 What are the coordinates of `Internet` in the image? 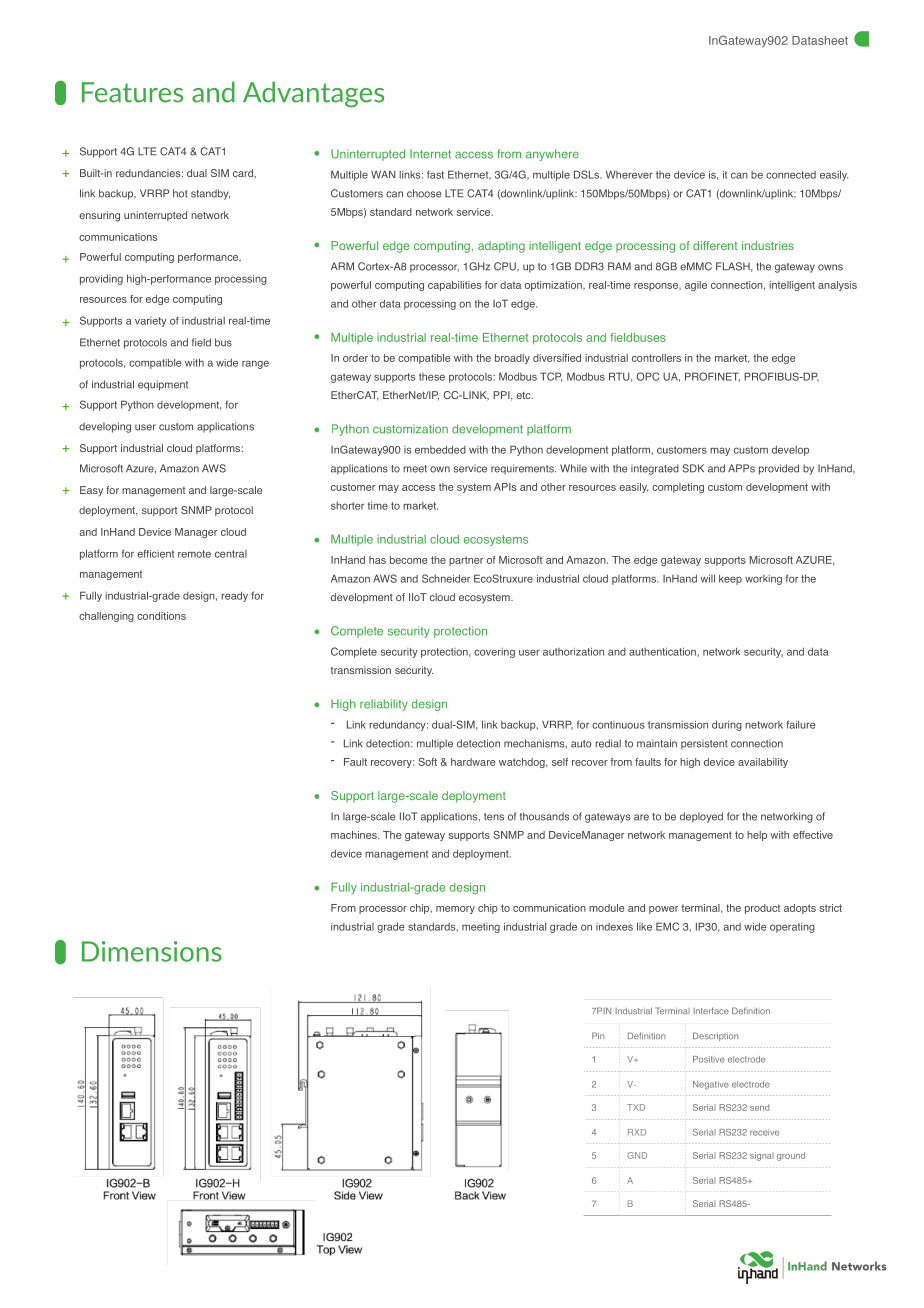 It's located at (430, 154).
